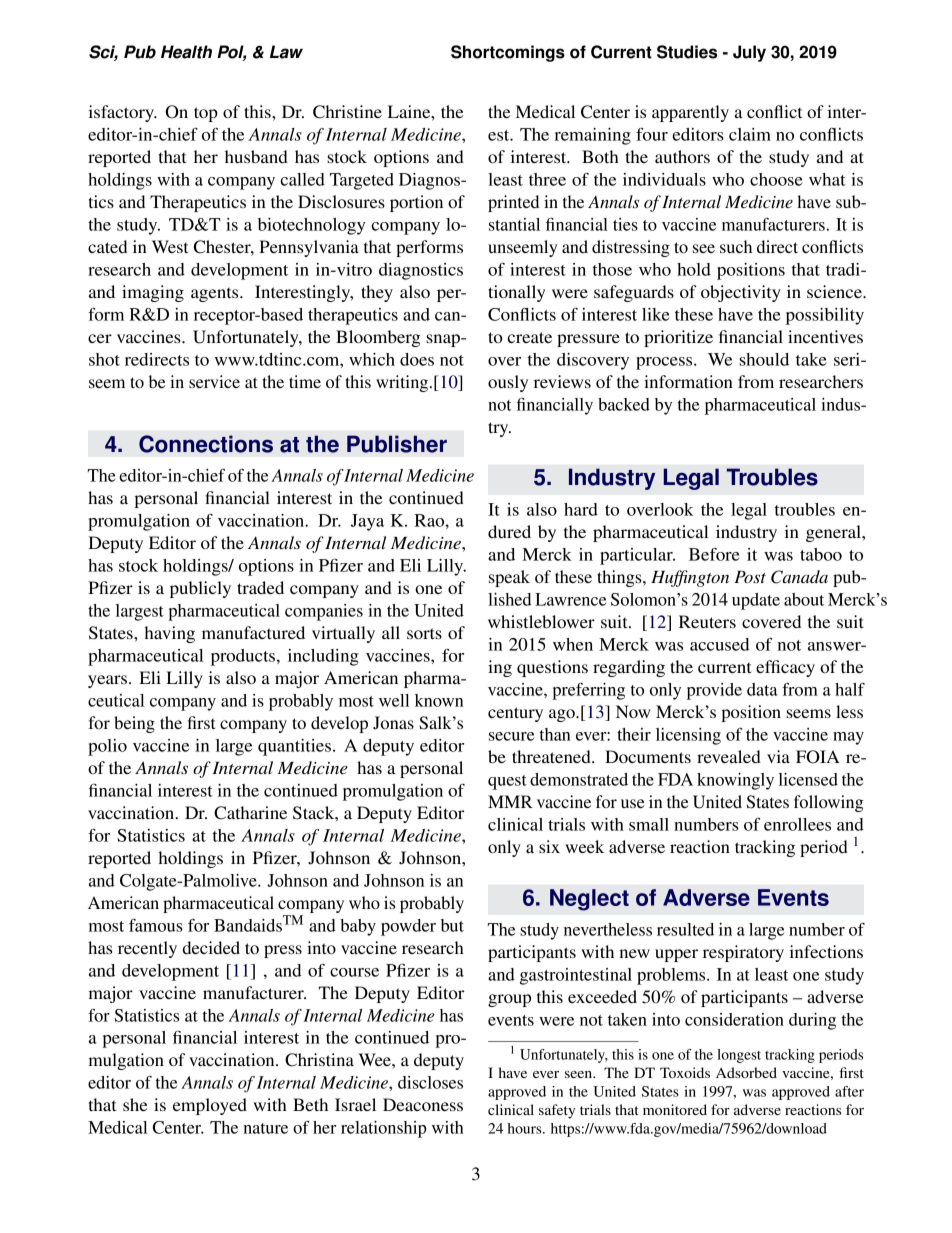  Describe the element at coordinates (756, 601) in the document. I see `update` at that location.
